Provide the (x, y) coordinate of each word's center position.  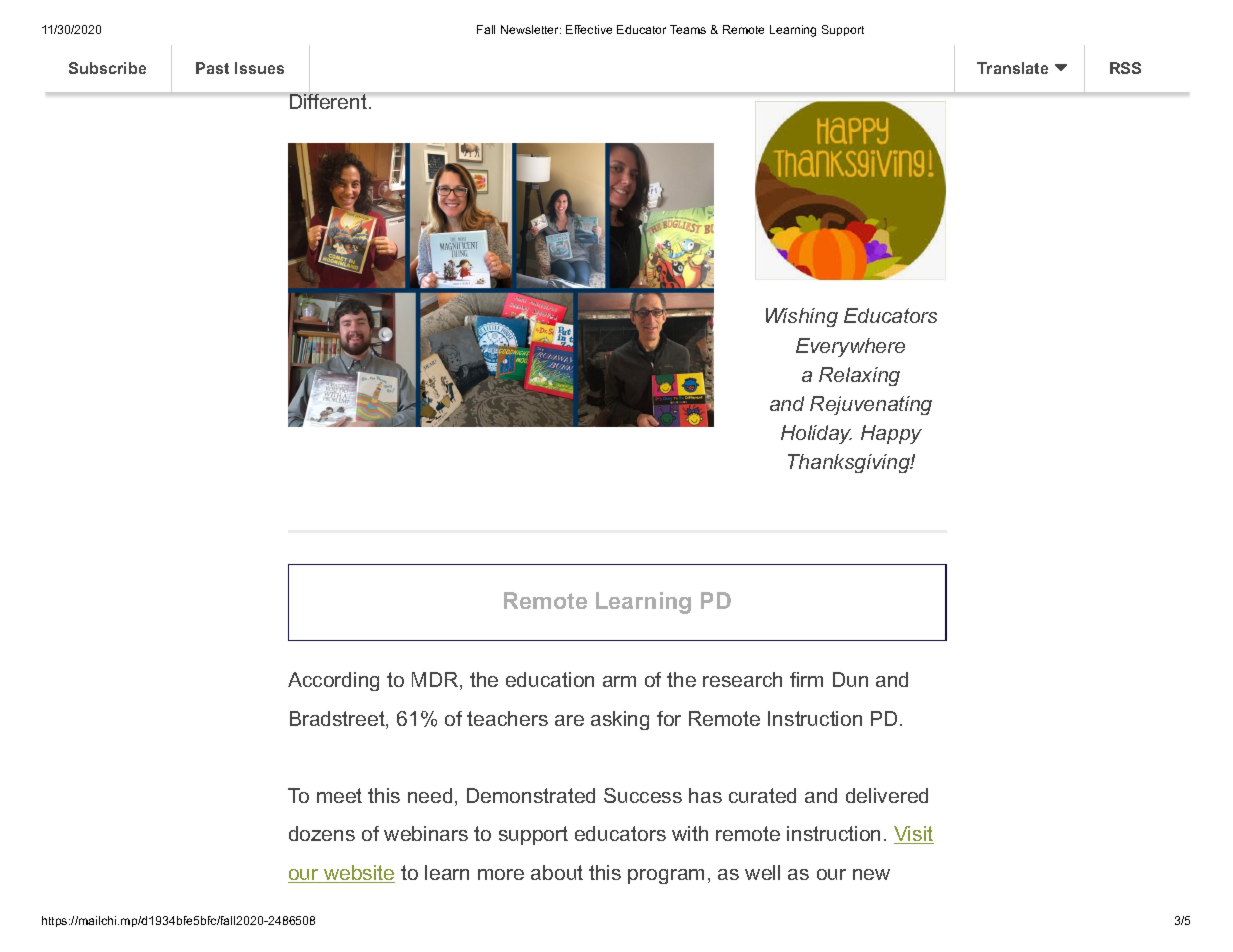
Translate (1012, 68)
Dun (850, 679)
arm (619, 681)
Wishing (802, 317)
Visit (914, 835)
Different (328, 100)
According (333, 681)
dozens (322, 833)
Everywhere (850, 347)
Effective (589, 29)
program (666, 876)
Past (212, 68)
